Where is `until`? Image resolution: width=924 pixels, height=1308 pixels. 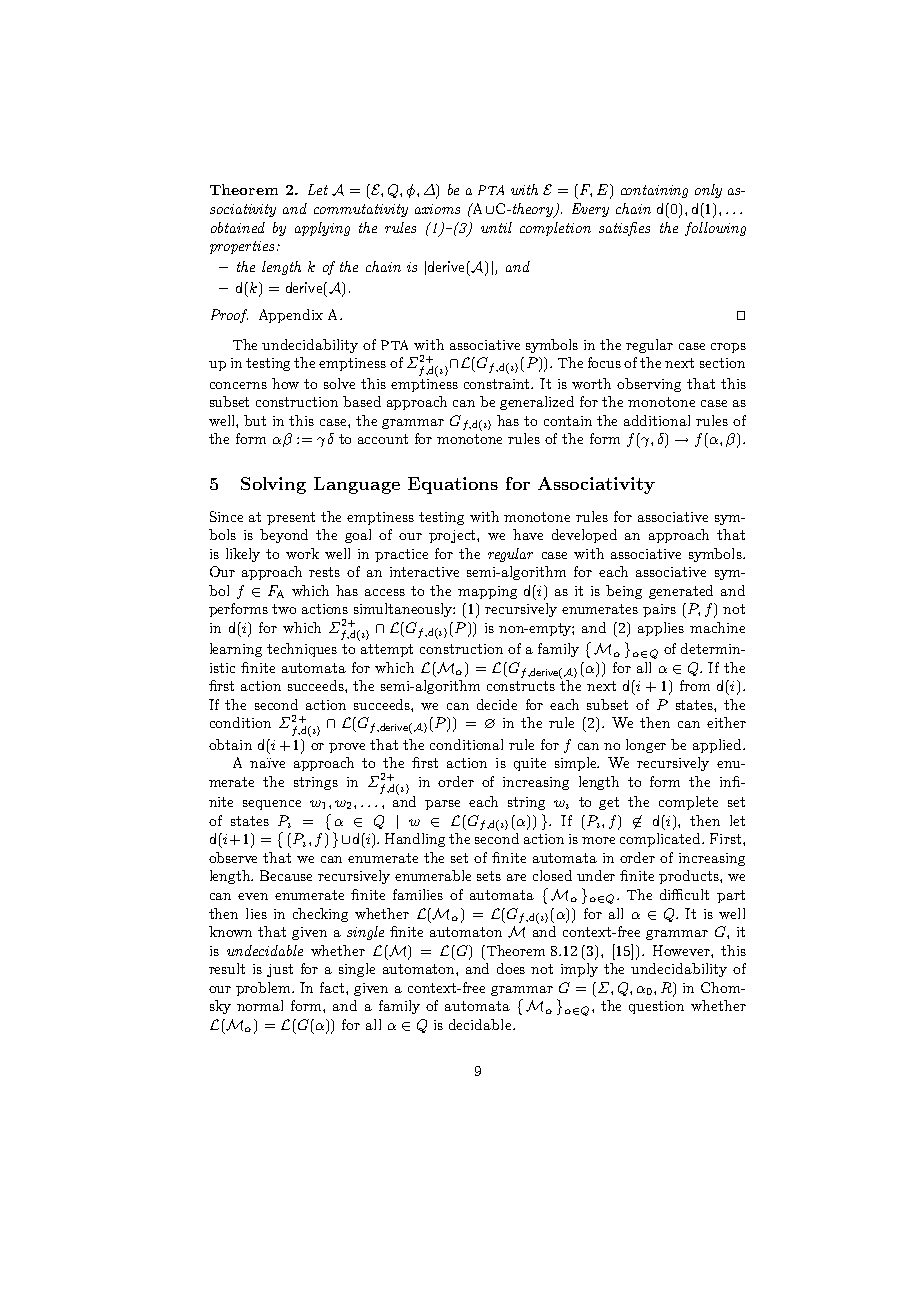
until is located at coordinates (496, 227).
